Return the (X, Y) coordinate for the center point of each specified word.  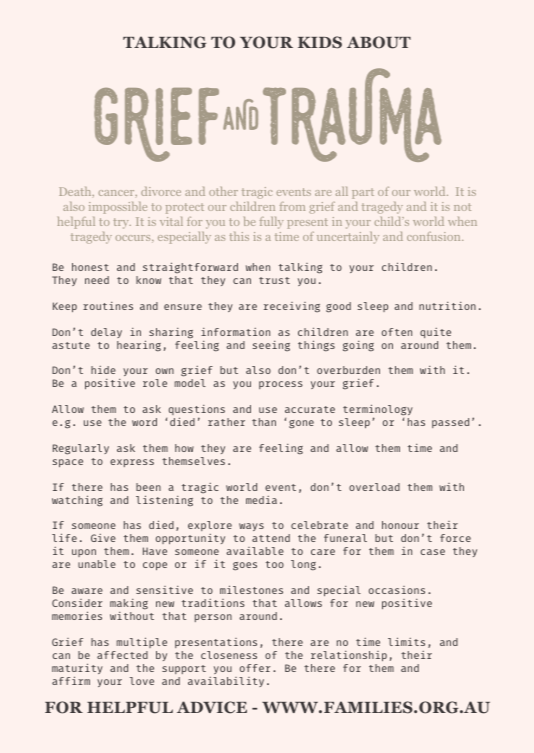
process (281, 385)
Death (76, 192)
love (142, 681)
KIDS (320, 42)
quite (435, 333)
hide (103, 370)
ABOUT (379, 42)
